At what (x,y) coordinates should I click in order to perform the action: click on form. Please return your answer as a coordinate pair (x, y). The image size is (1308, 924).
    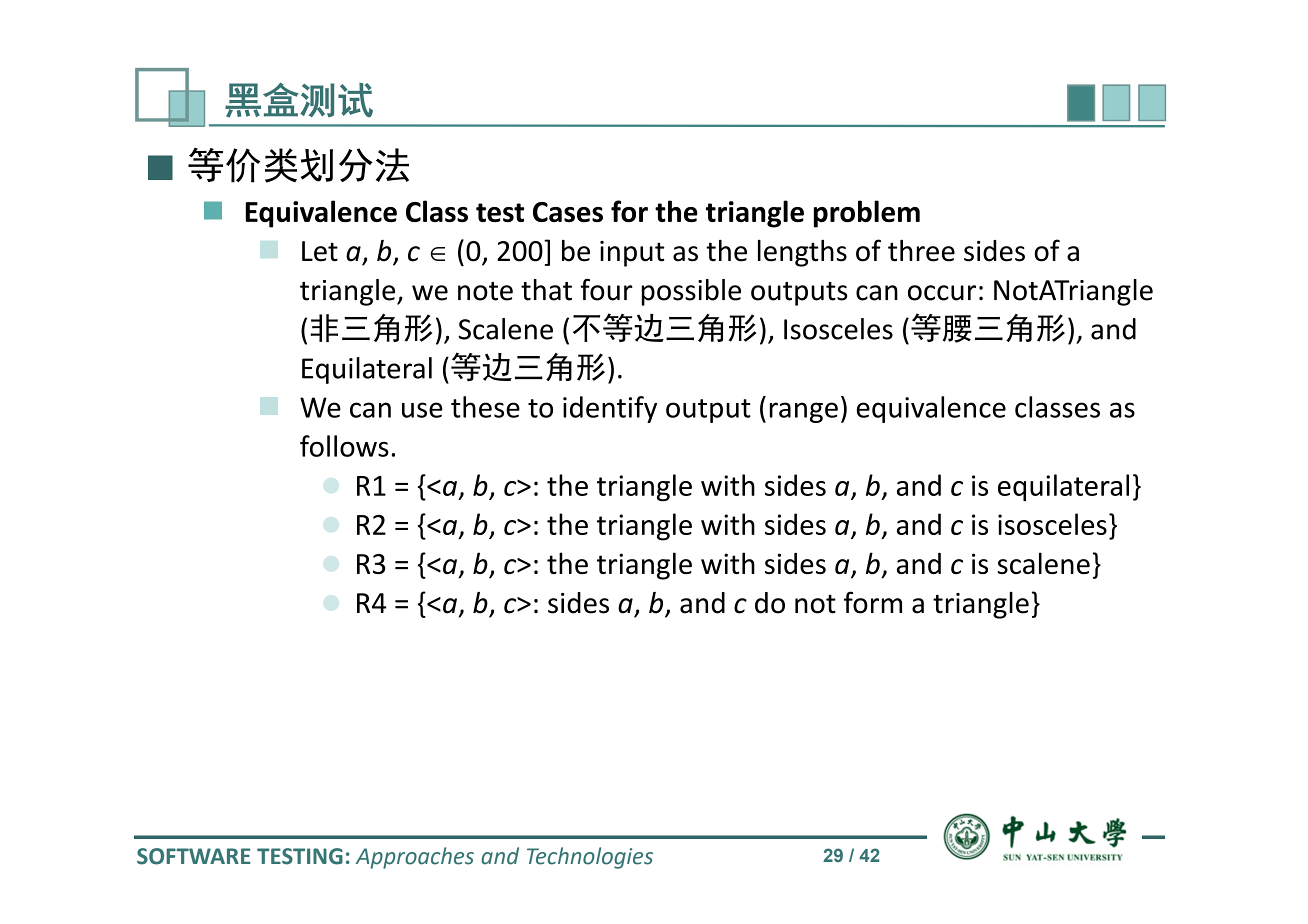
    Looking at the image, I should click on (873, 602).
